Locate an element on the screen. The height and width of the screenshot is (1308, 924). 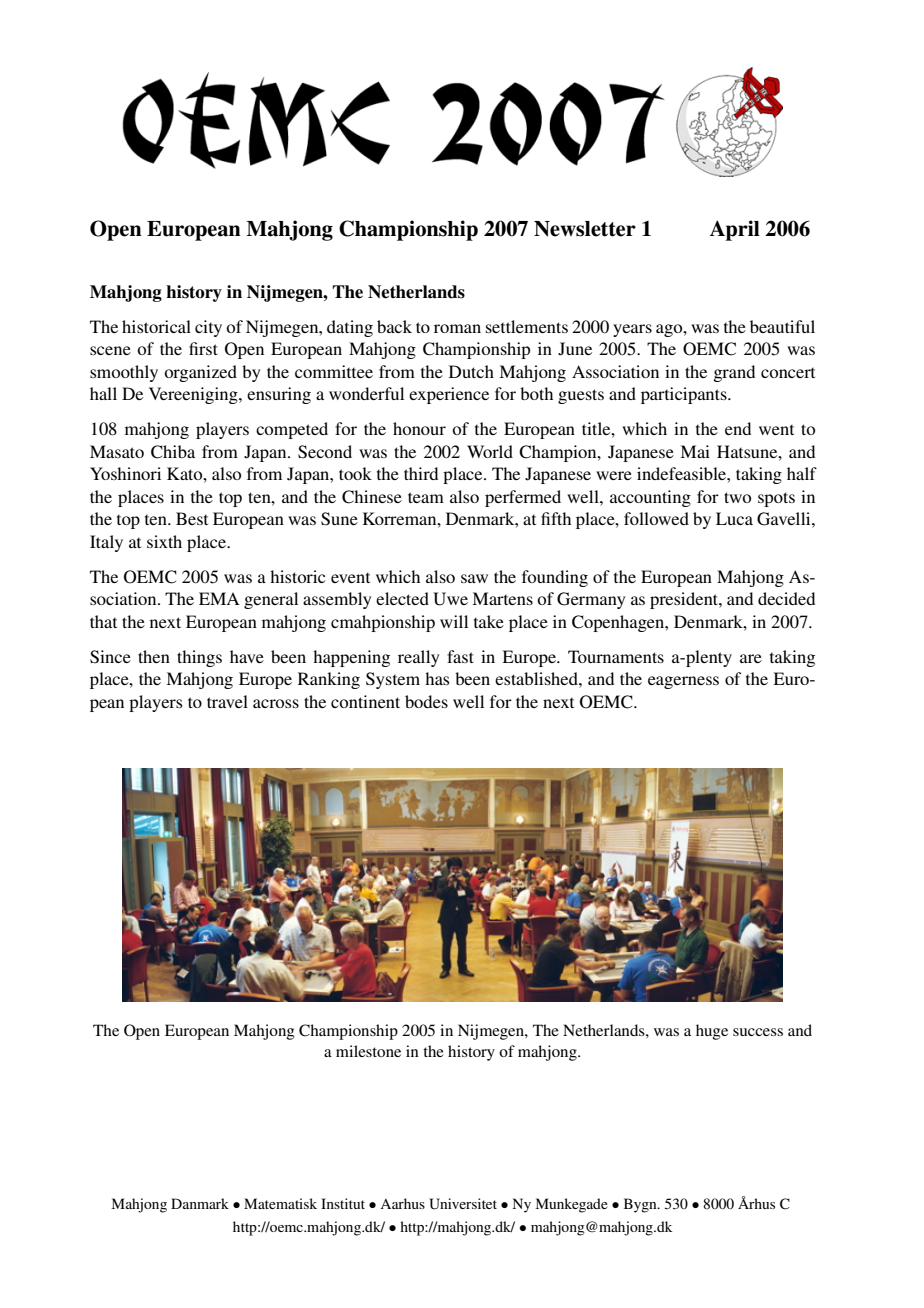
Matematisk is located at coordinates (280, 1203).
